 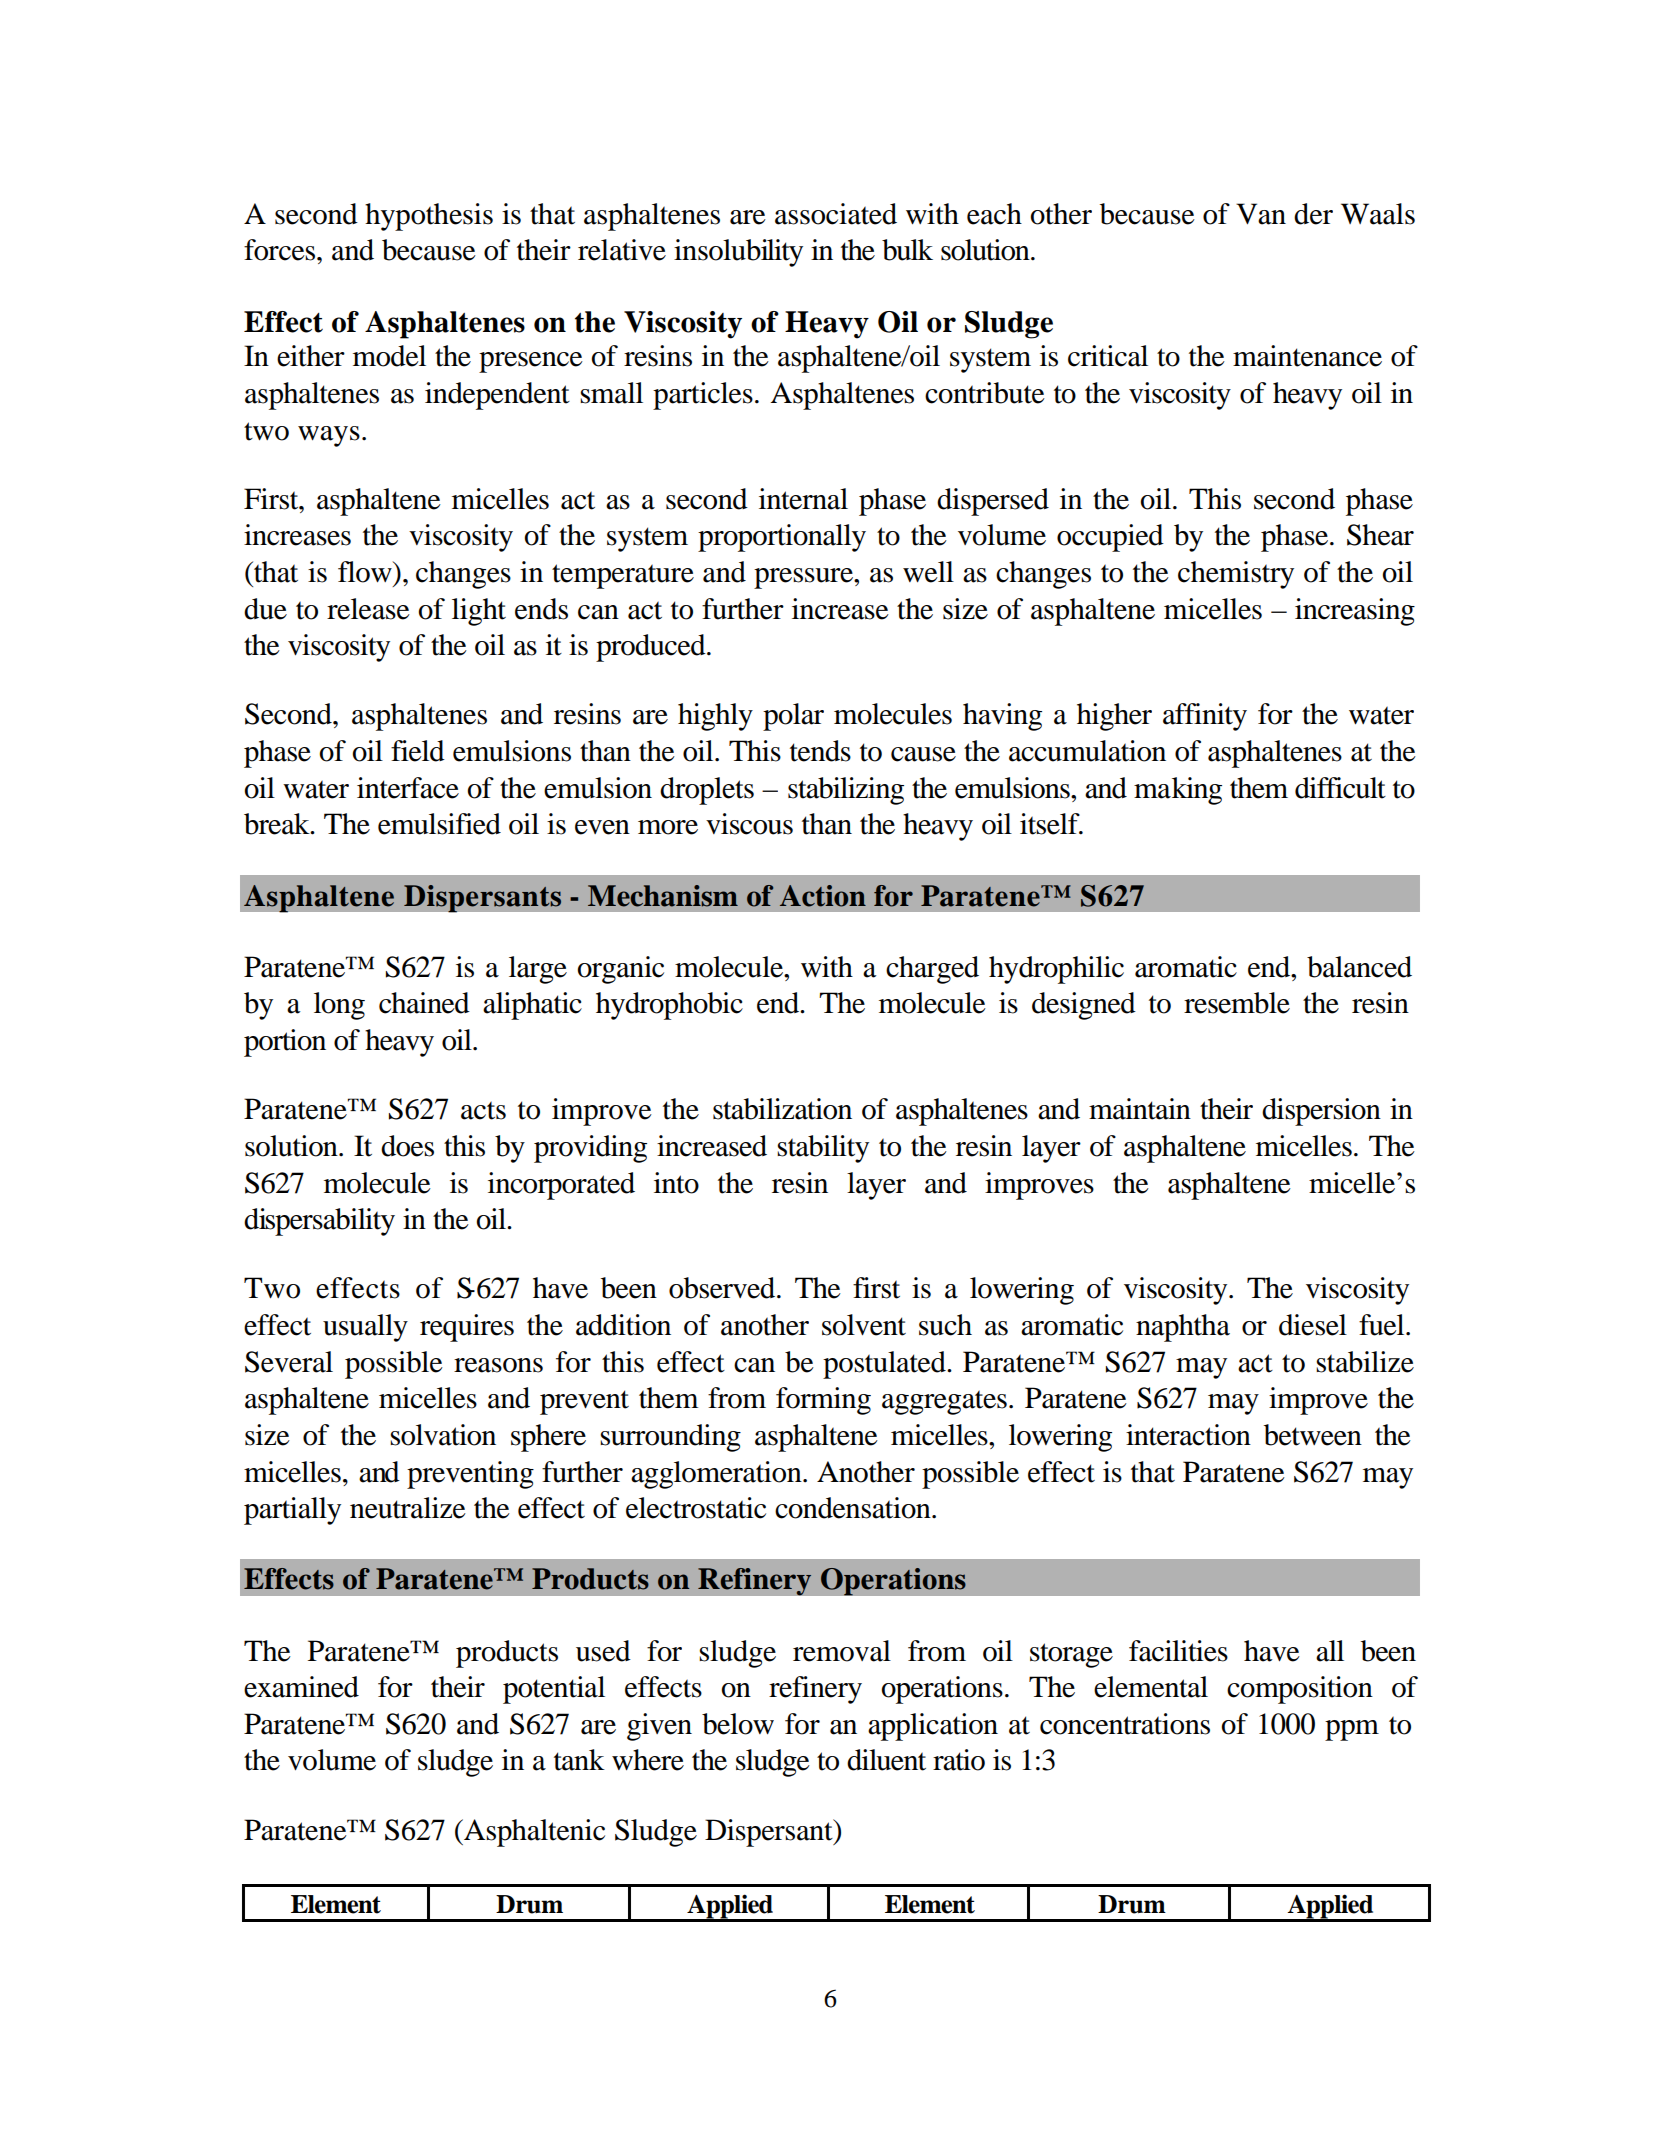 What do you see at coordinates (1261, 214) in the screenshot?
I see `Van` at bounding box center [1261, 214].
